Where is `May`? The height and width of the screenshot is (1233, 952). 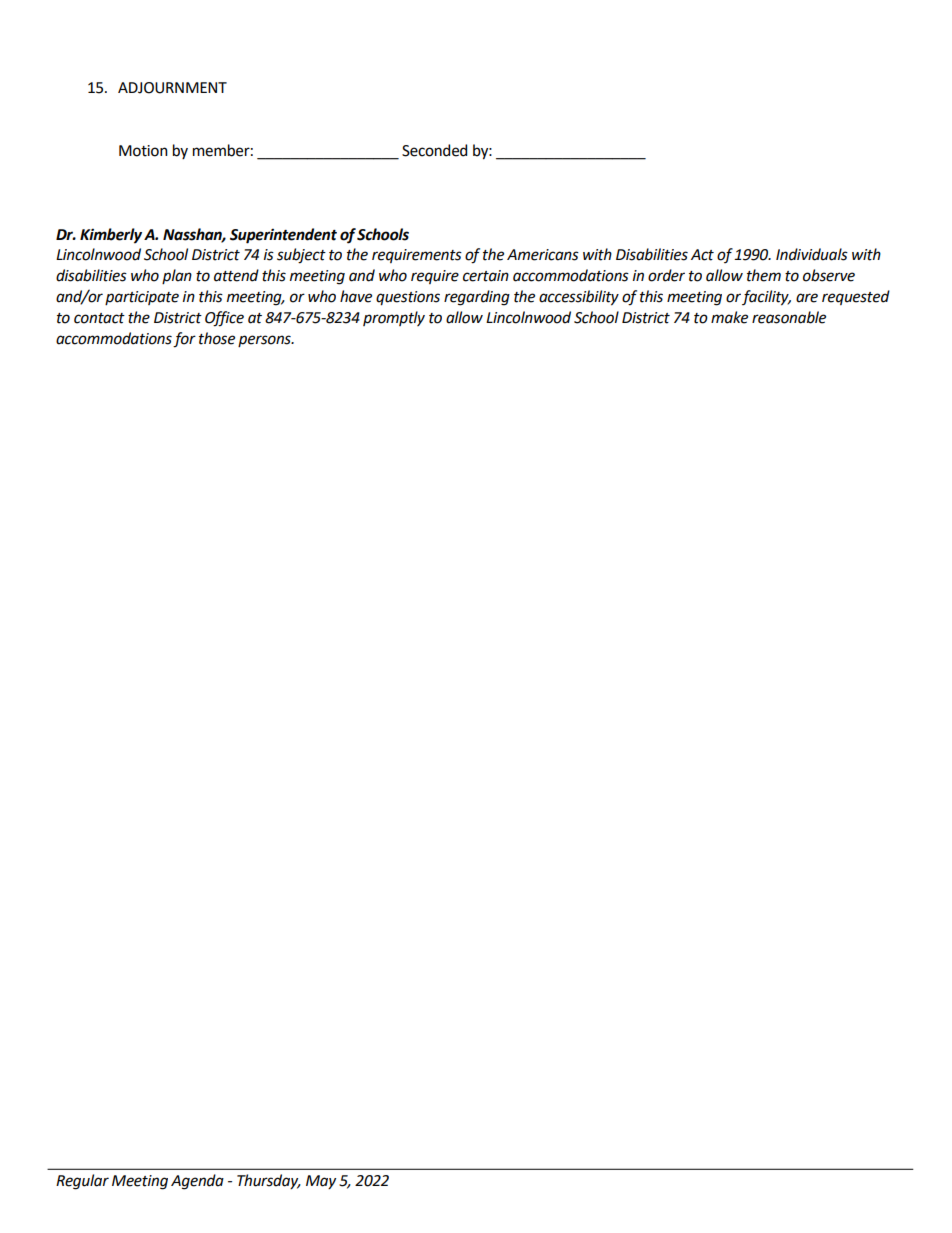 May is located at coordinates (321, 1182).
